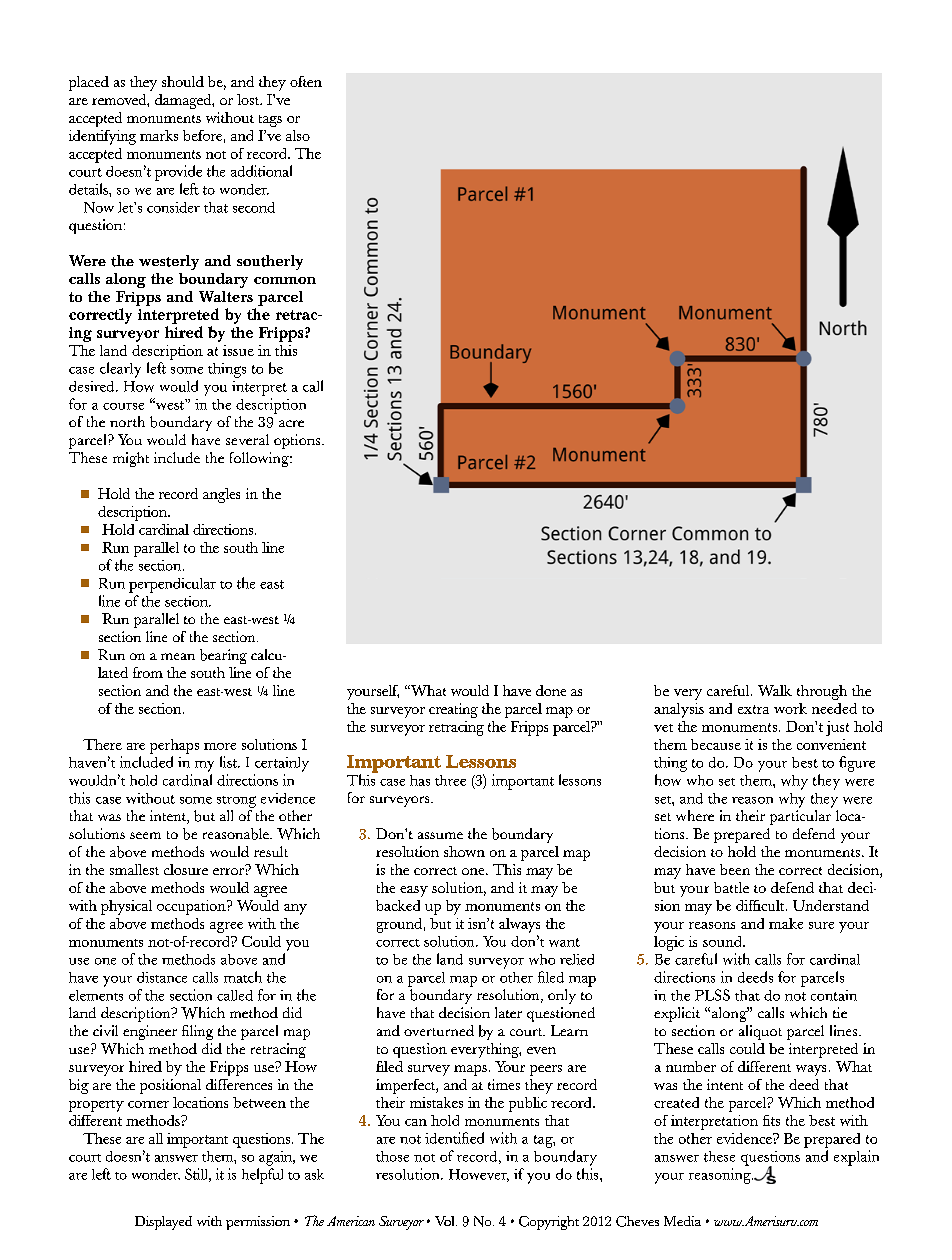 Image resolution: width=952 pixels, height=1260 pixels. What do you see at coordinates (291, 423) in the screenshot?
I see `acre` at bounding box center [291, 423].
